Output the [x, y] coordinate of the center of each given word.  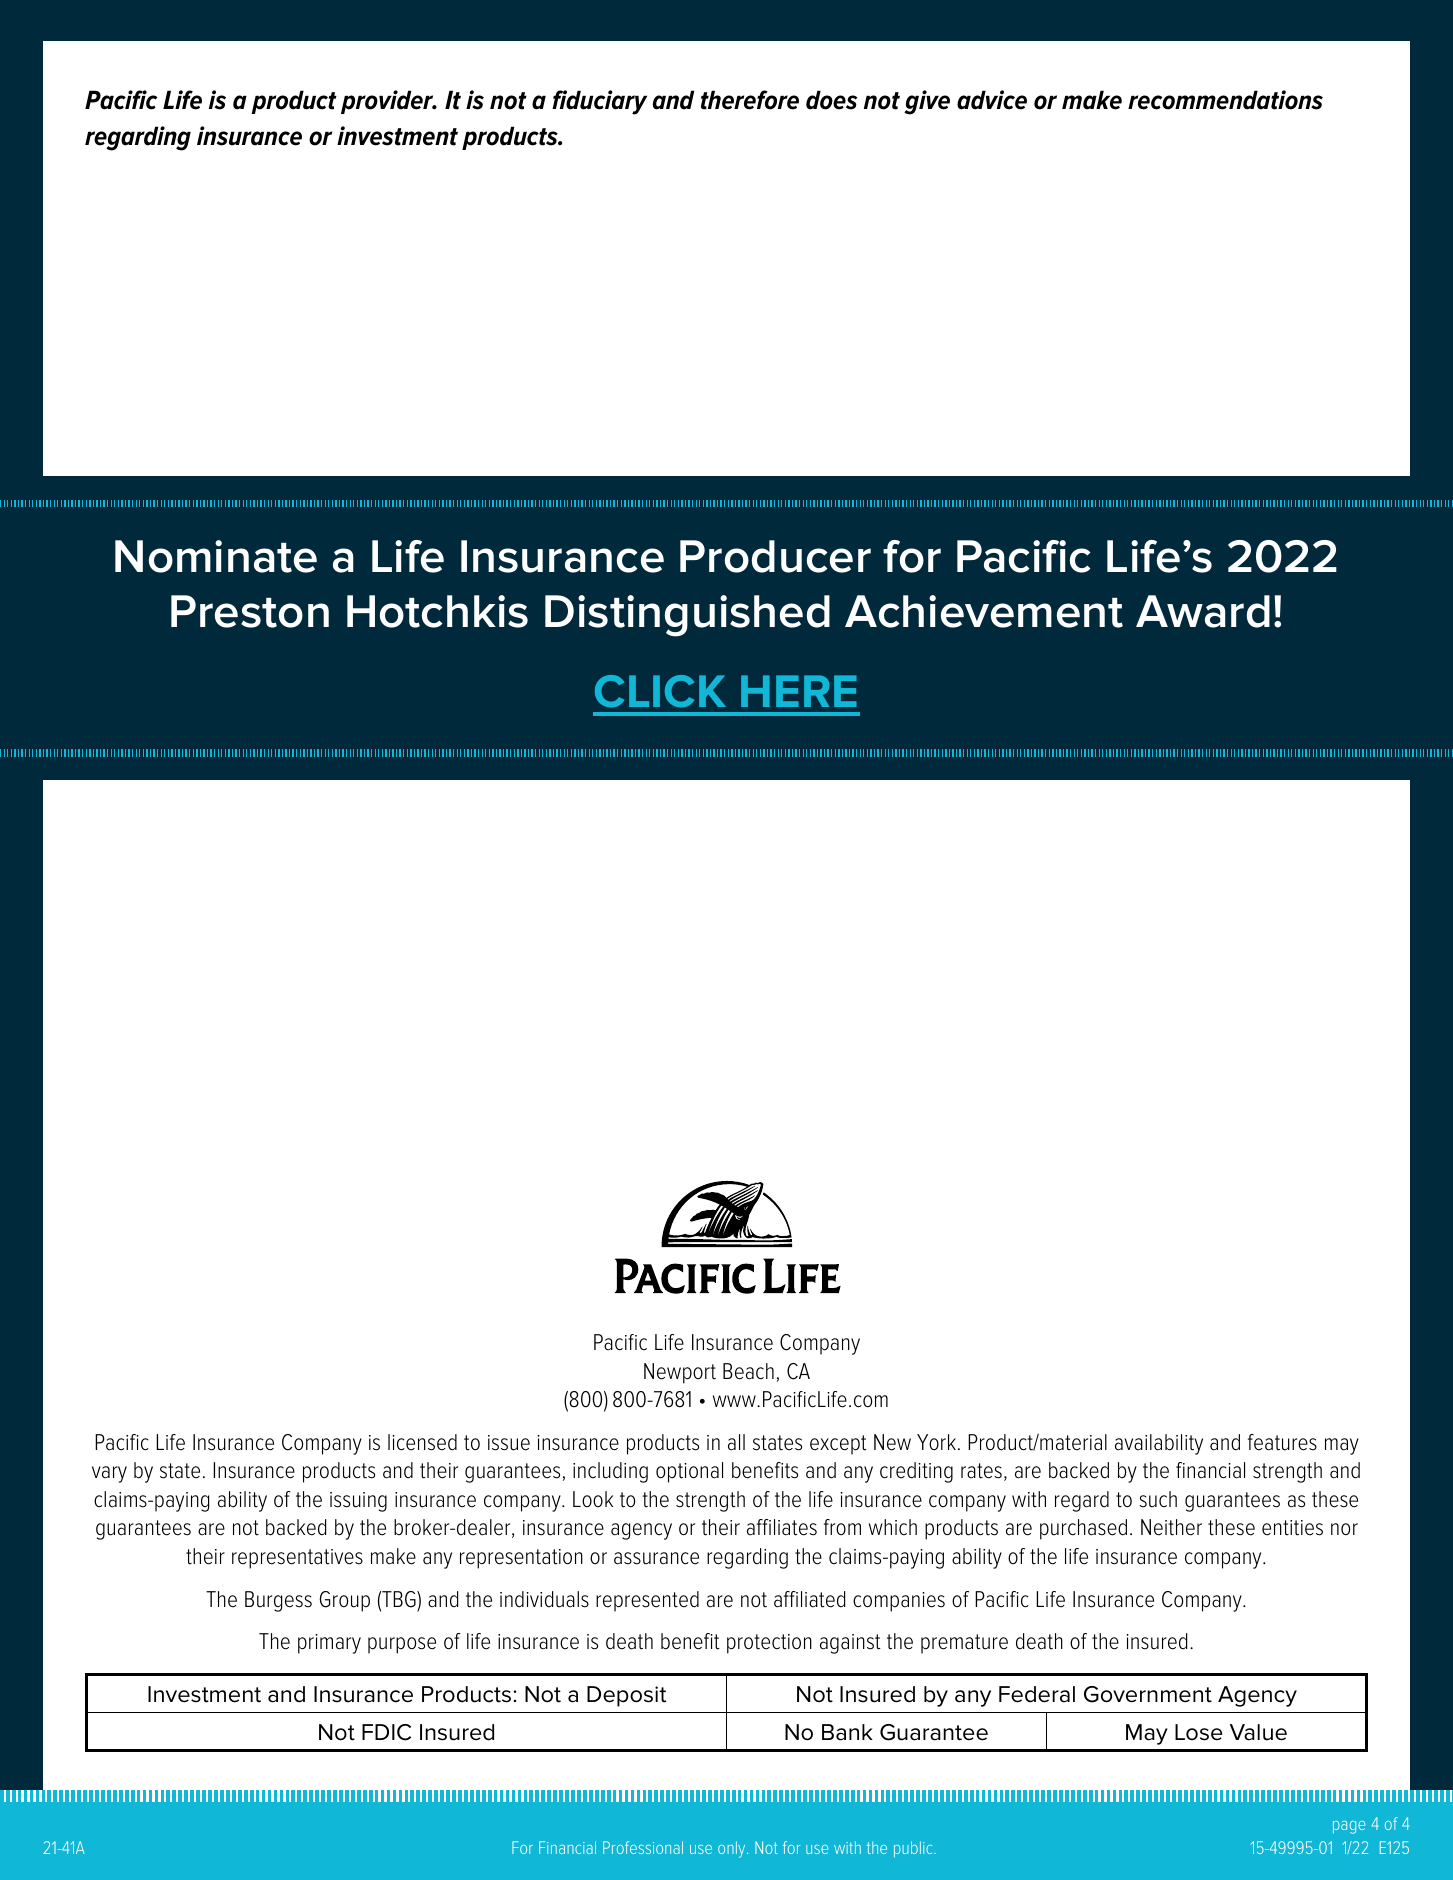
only [733, 1849]
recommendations [1225, 100]
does [831, 100]
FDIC [386, 1732]
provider [388, 102]
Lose [1199, 1732]
